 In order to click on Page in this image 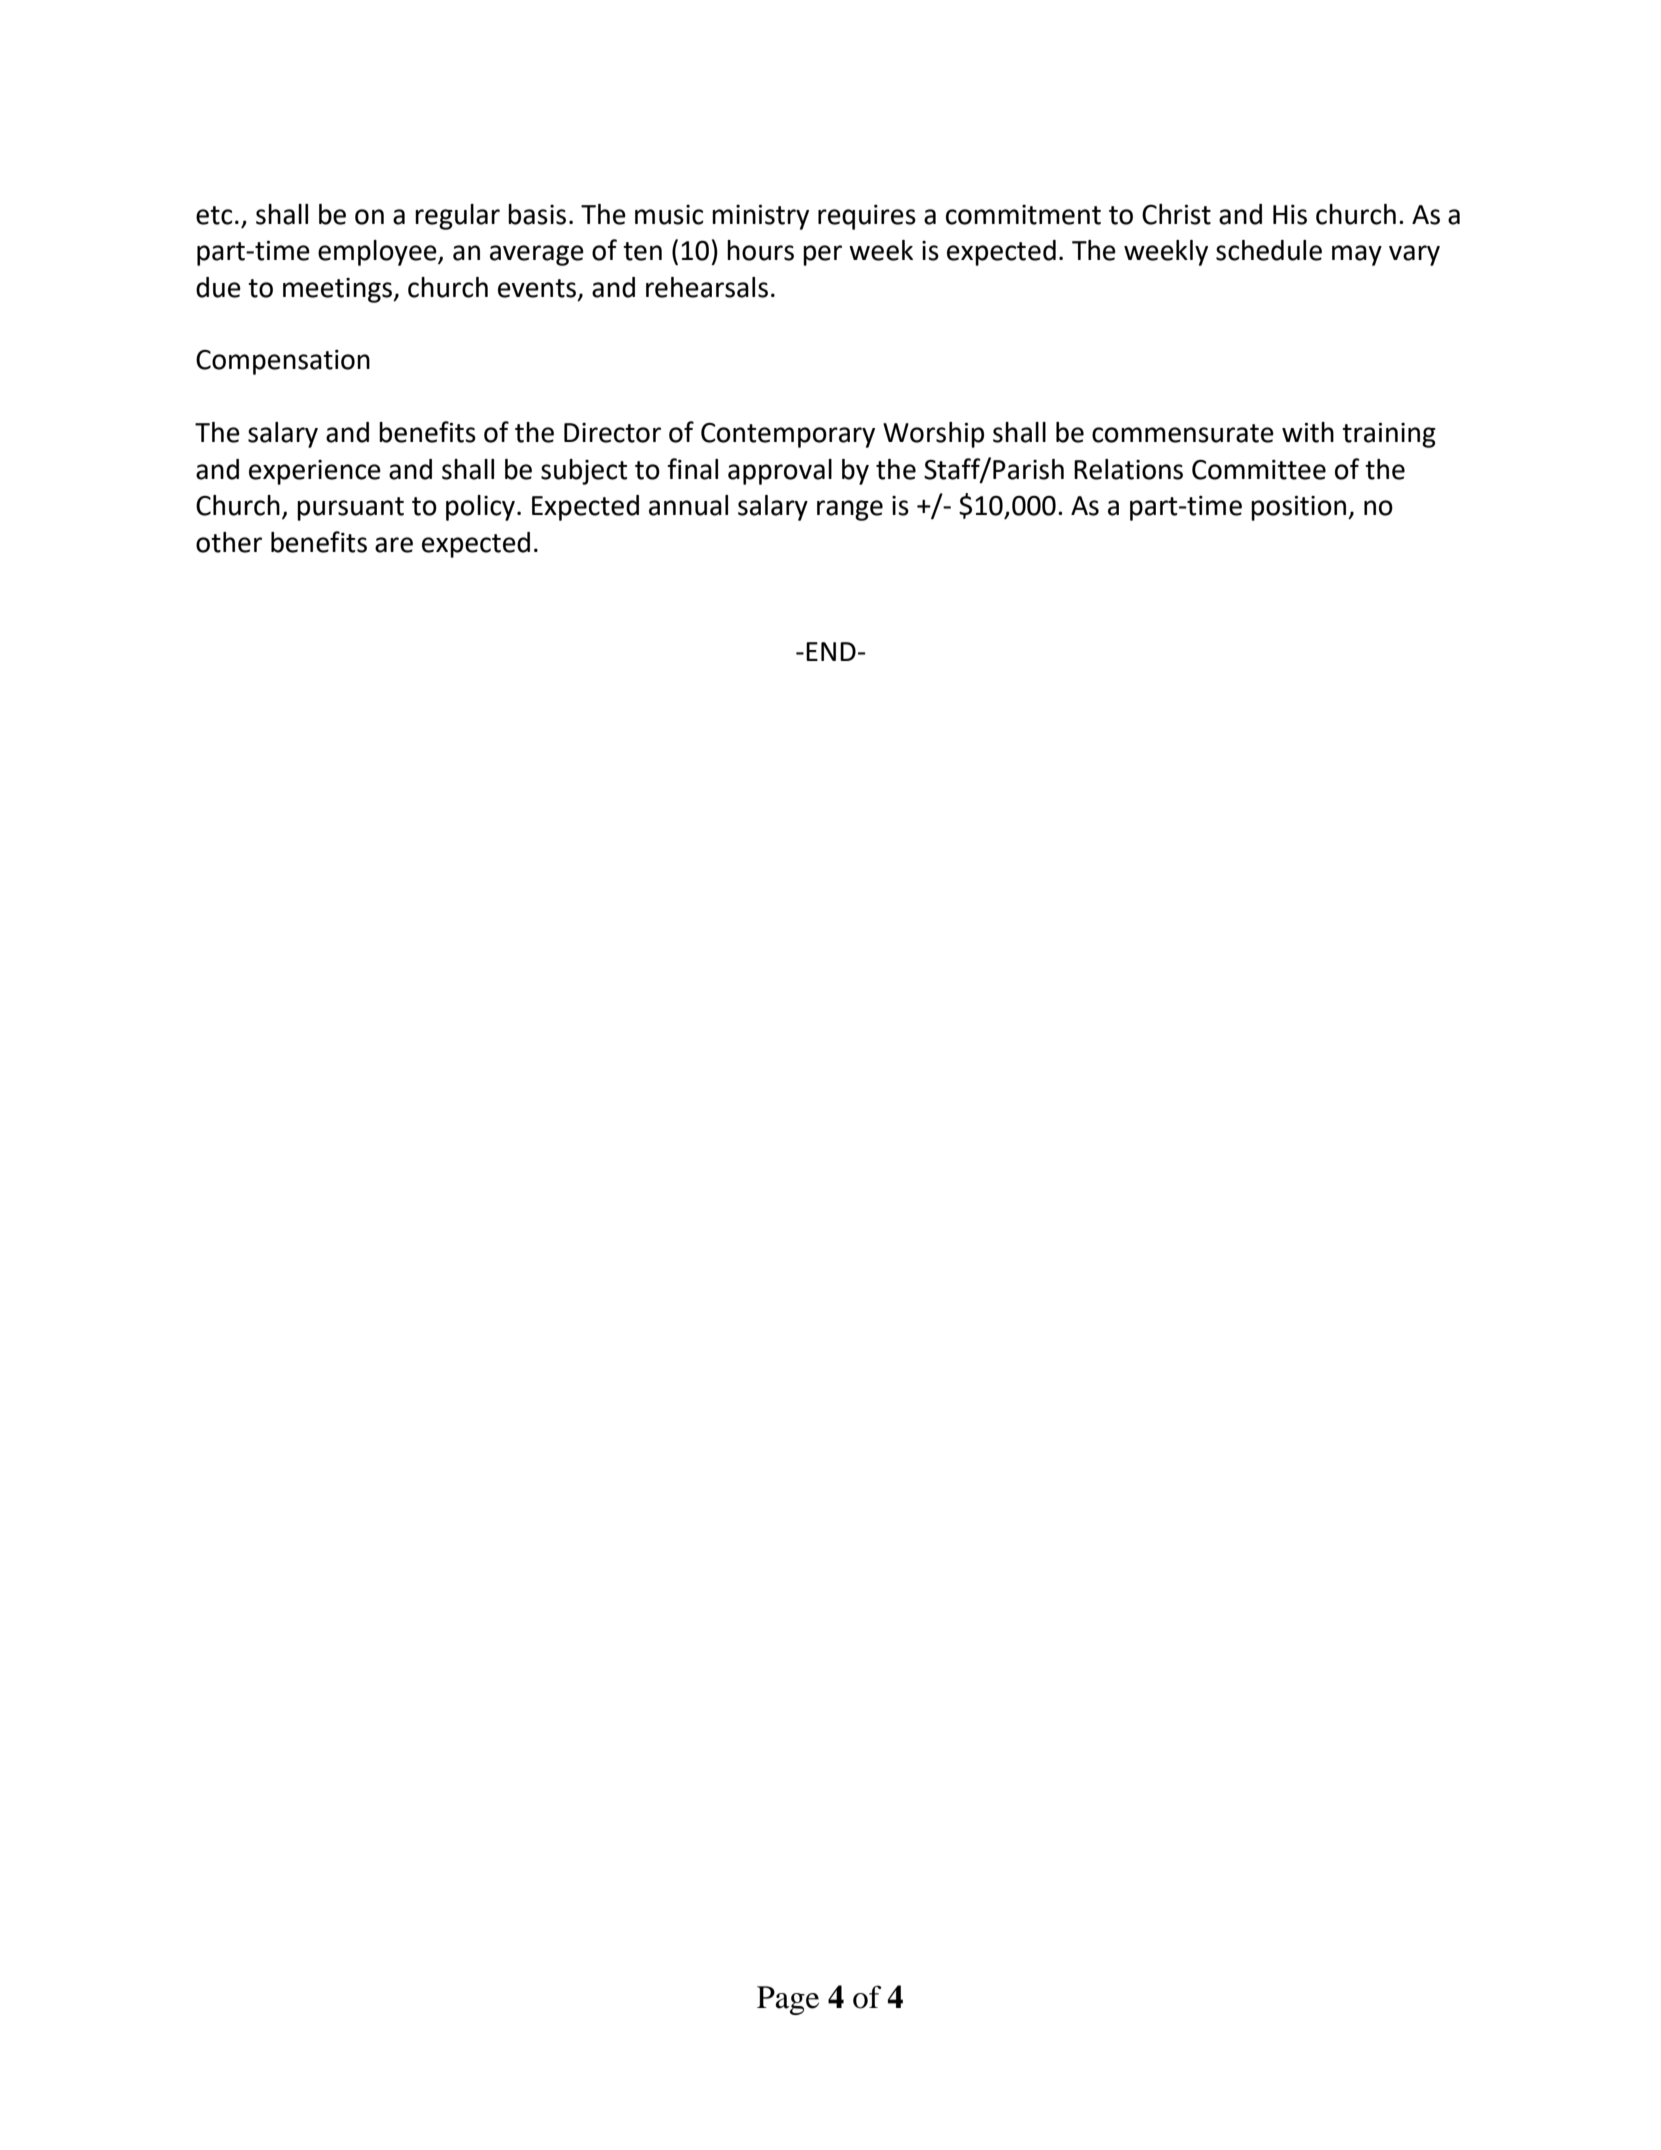, I will do `click(788, 2000)`.
